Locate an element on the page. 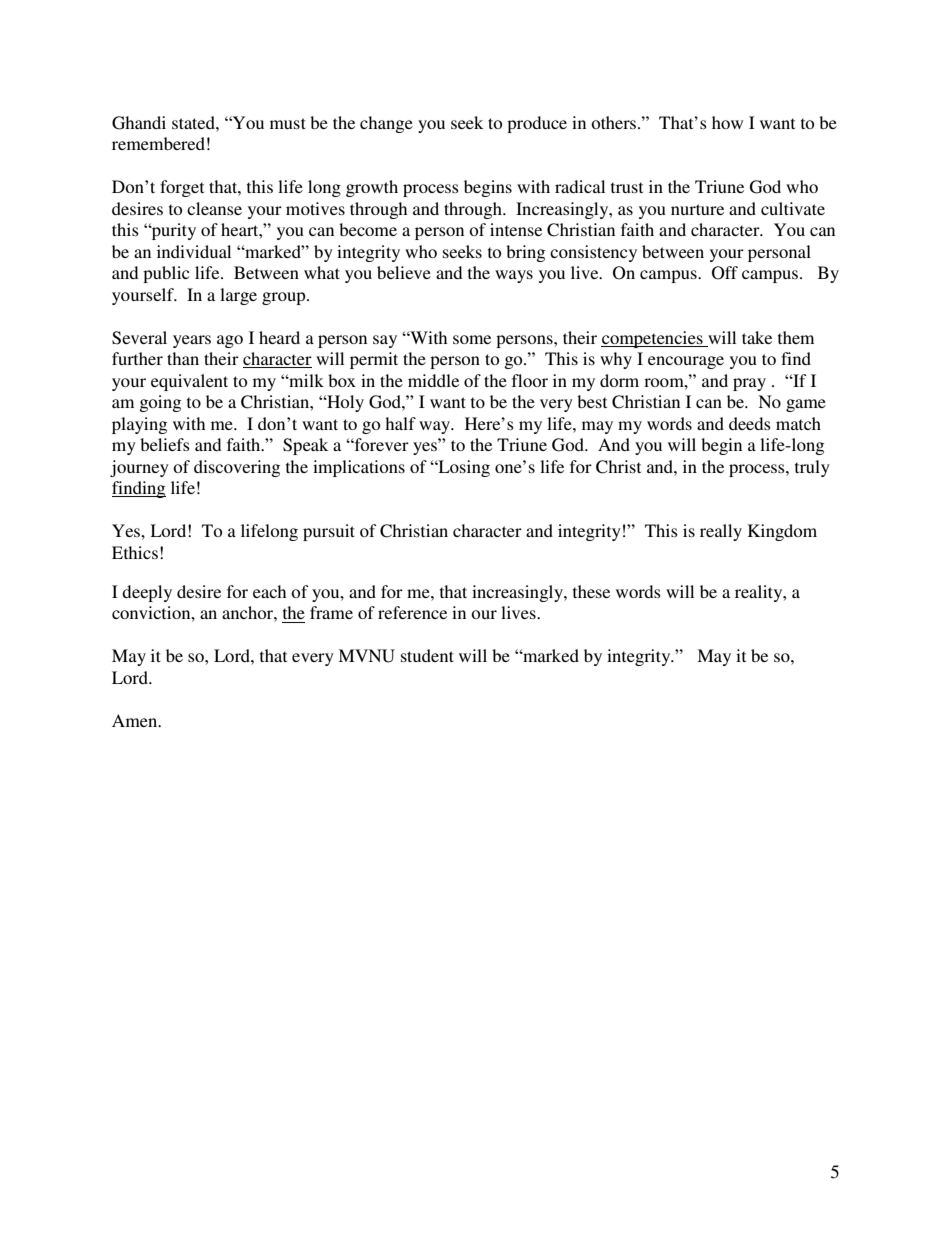  produce is located at coordinates (537, 124).
